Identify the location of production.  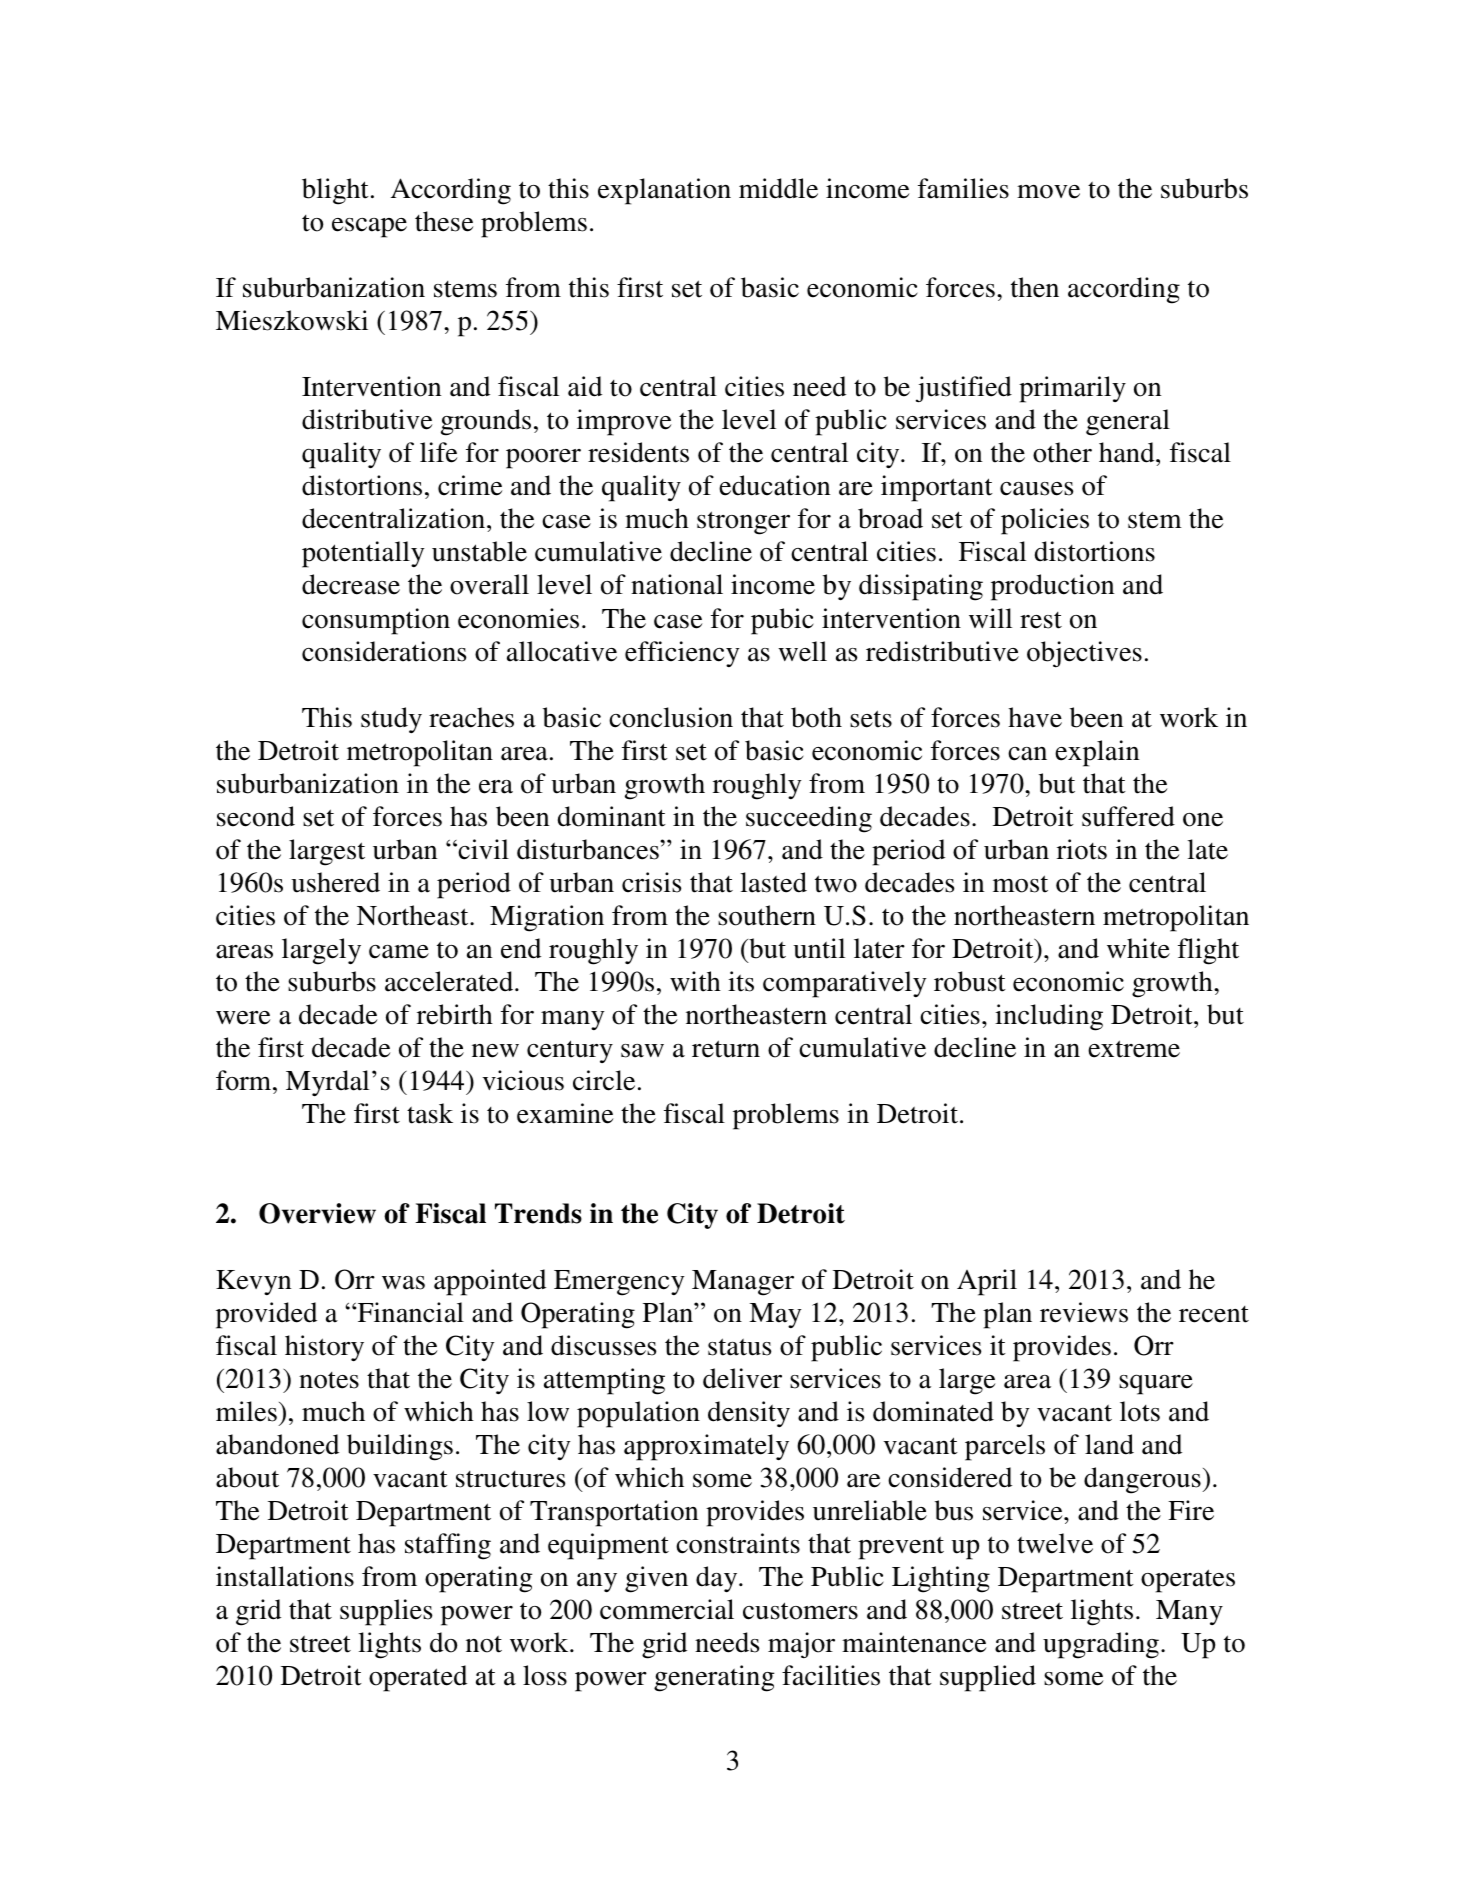
(1053, 587).
